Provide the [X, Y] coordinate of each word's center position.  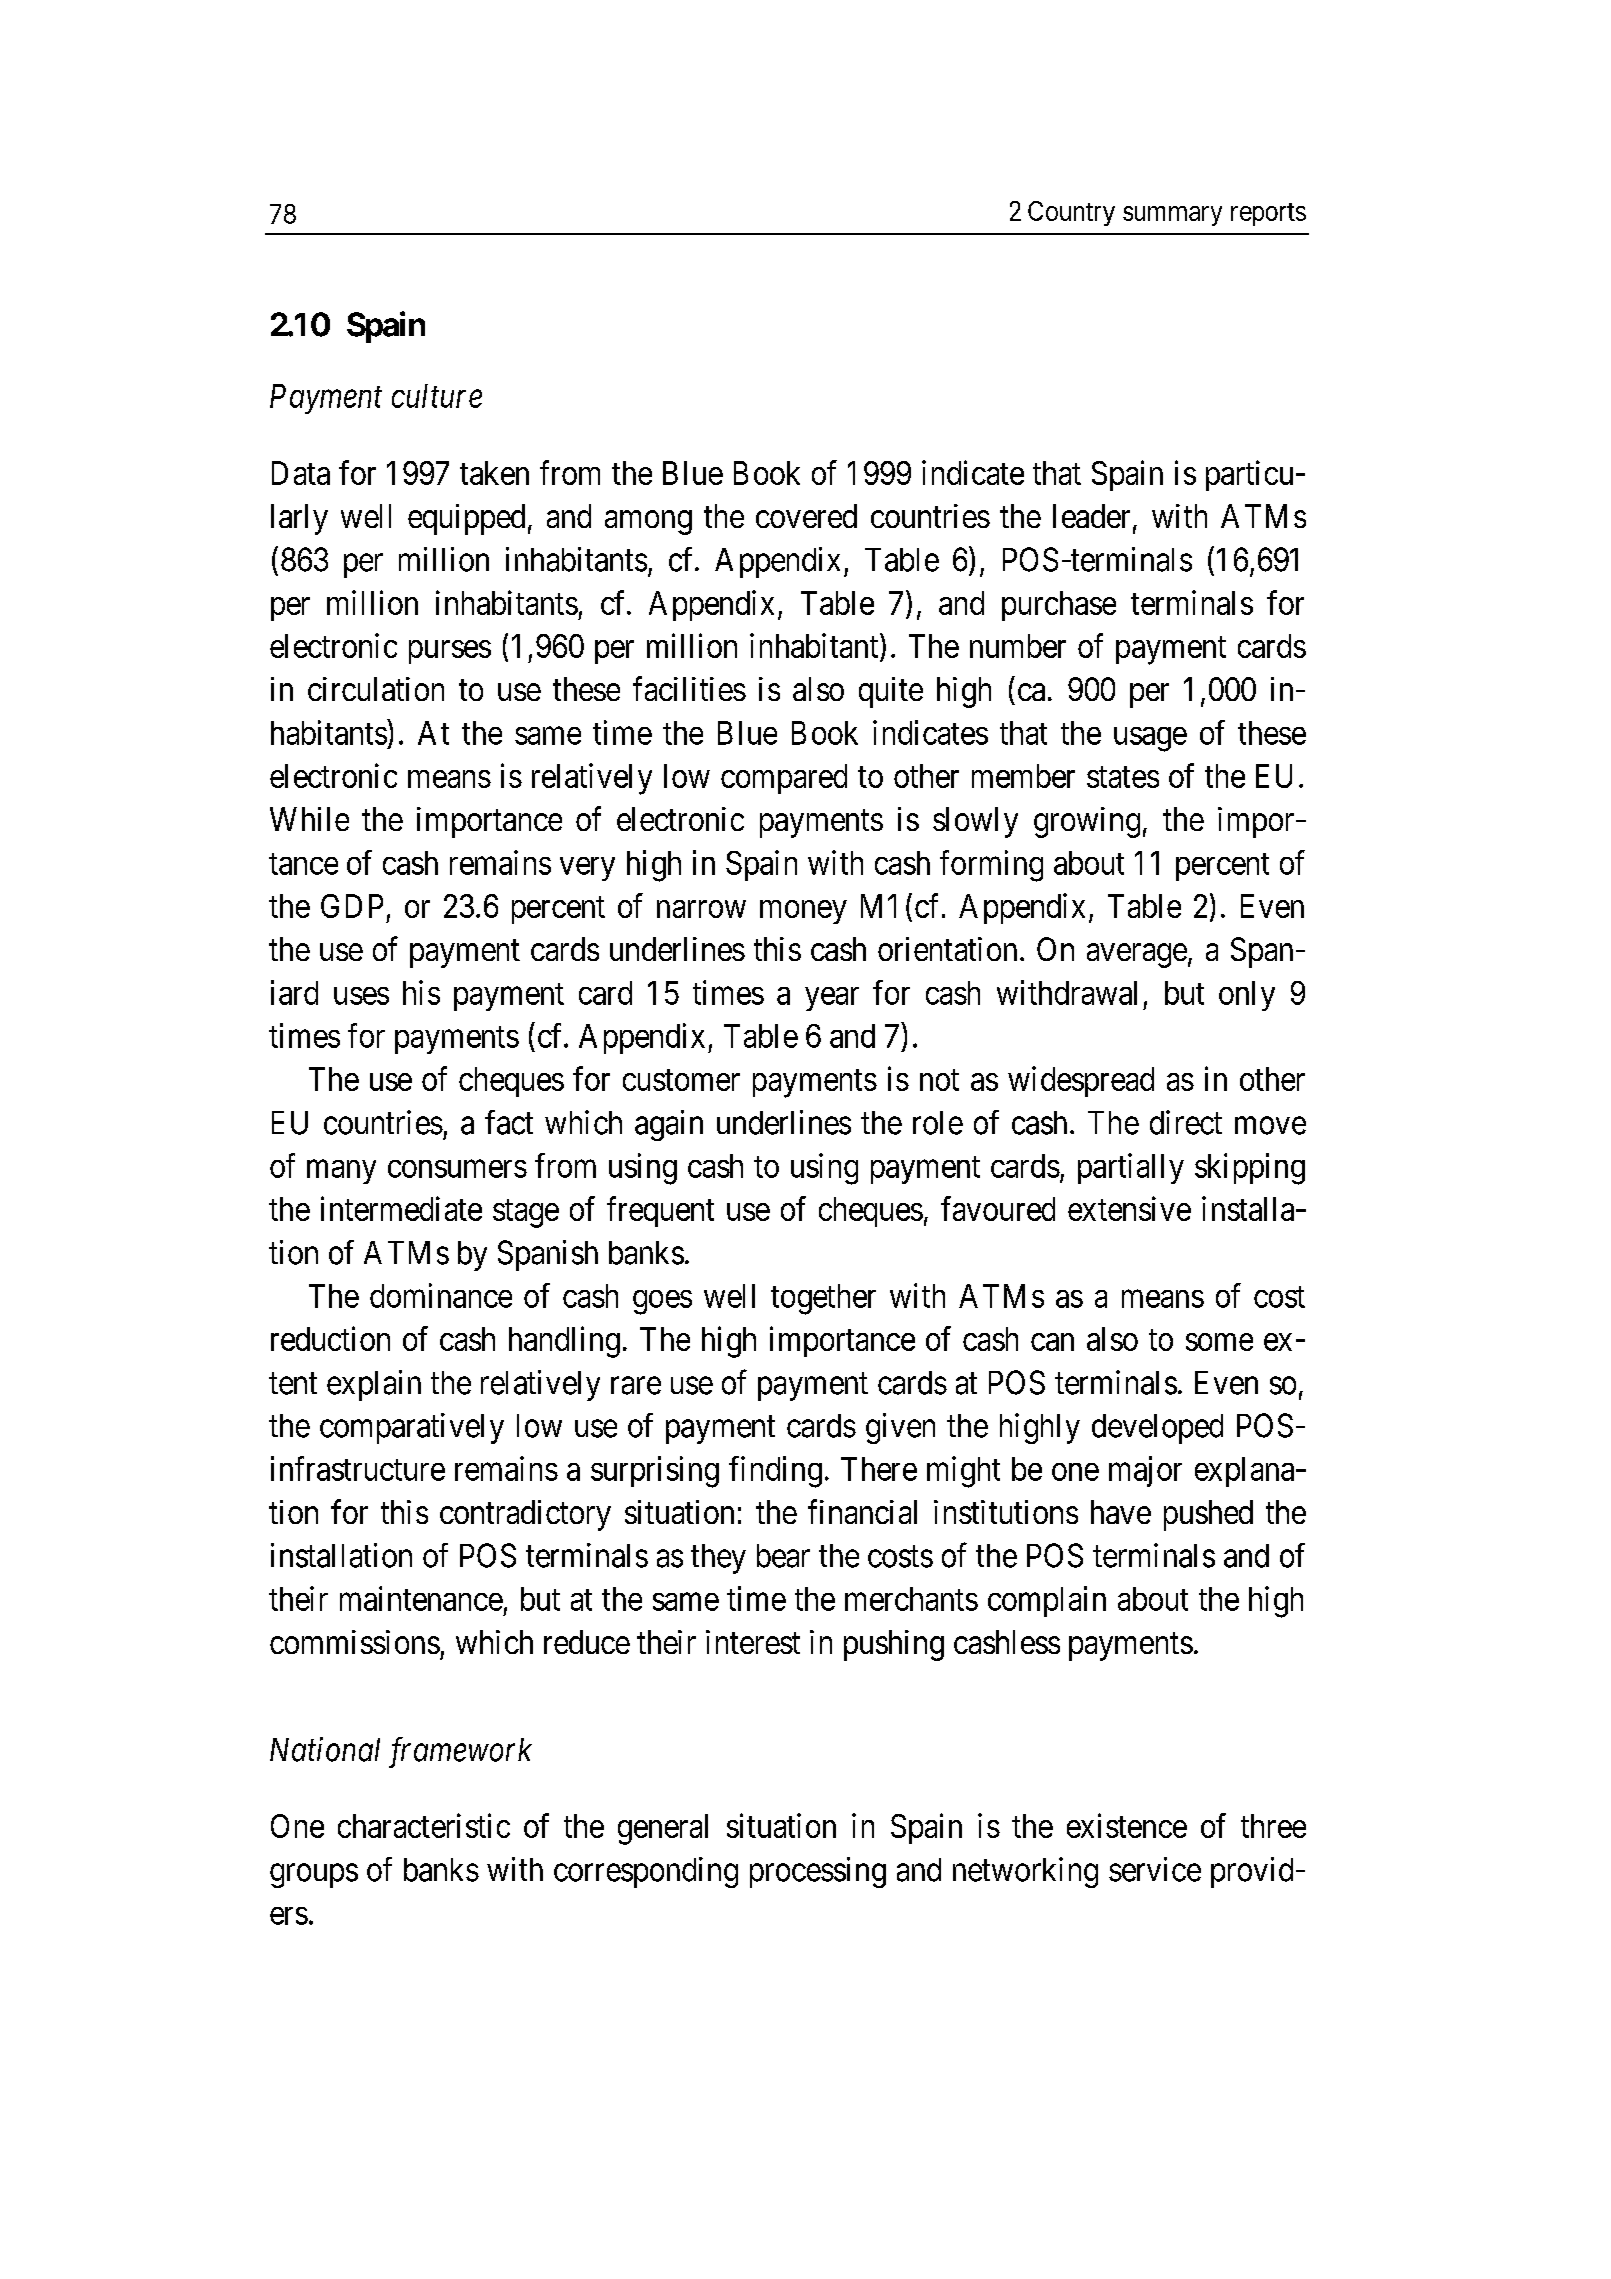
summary [1172, 216]
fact [509, 1122]
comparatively [412, 1428]
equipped [466, 519]
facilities [689, 688]
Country [1071, 213]
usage [1150, 739]
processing [818, 1872]
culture [437, 396]
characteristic [424, 1825]
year [832, 999]
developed [1157, 1429]
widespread [1081, 1081]
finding [775, 1472]
